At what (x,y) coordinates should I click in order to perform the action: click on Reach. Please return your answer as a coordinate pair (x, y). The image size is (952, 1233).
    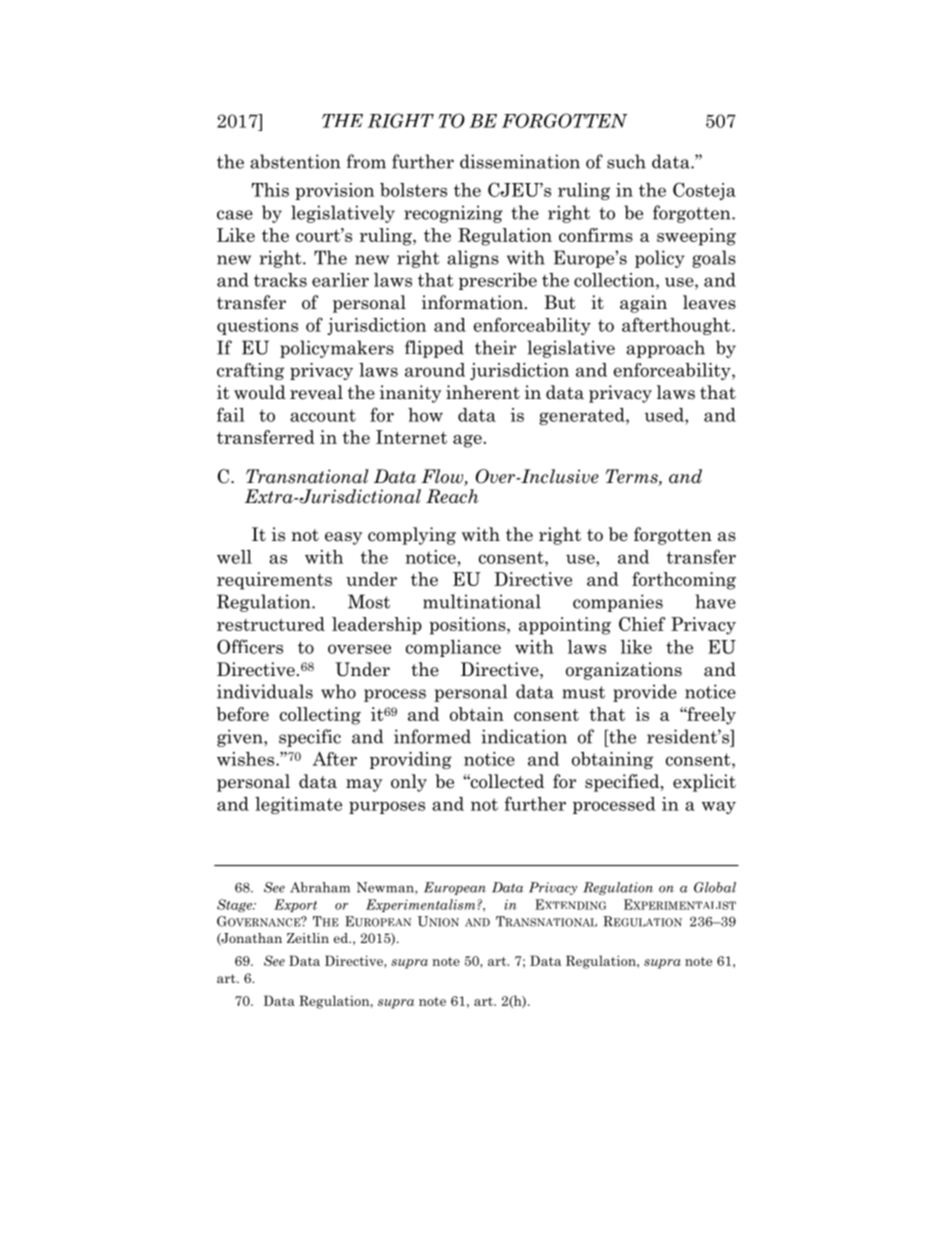
    Looking at the image, I should click on (452, 496).
